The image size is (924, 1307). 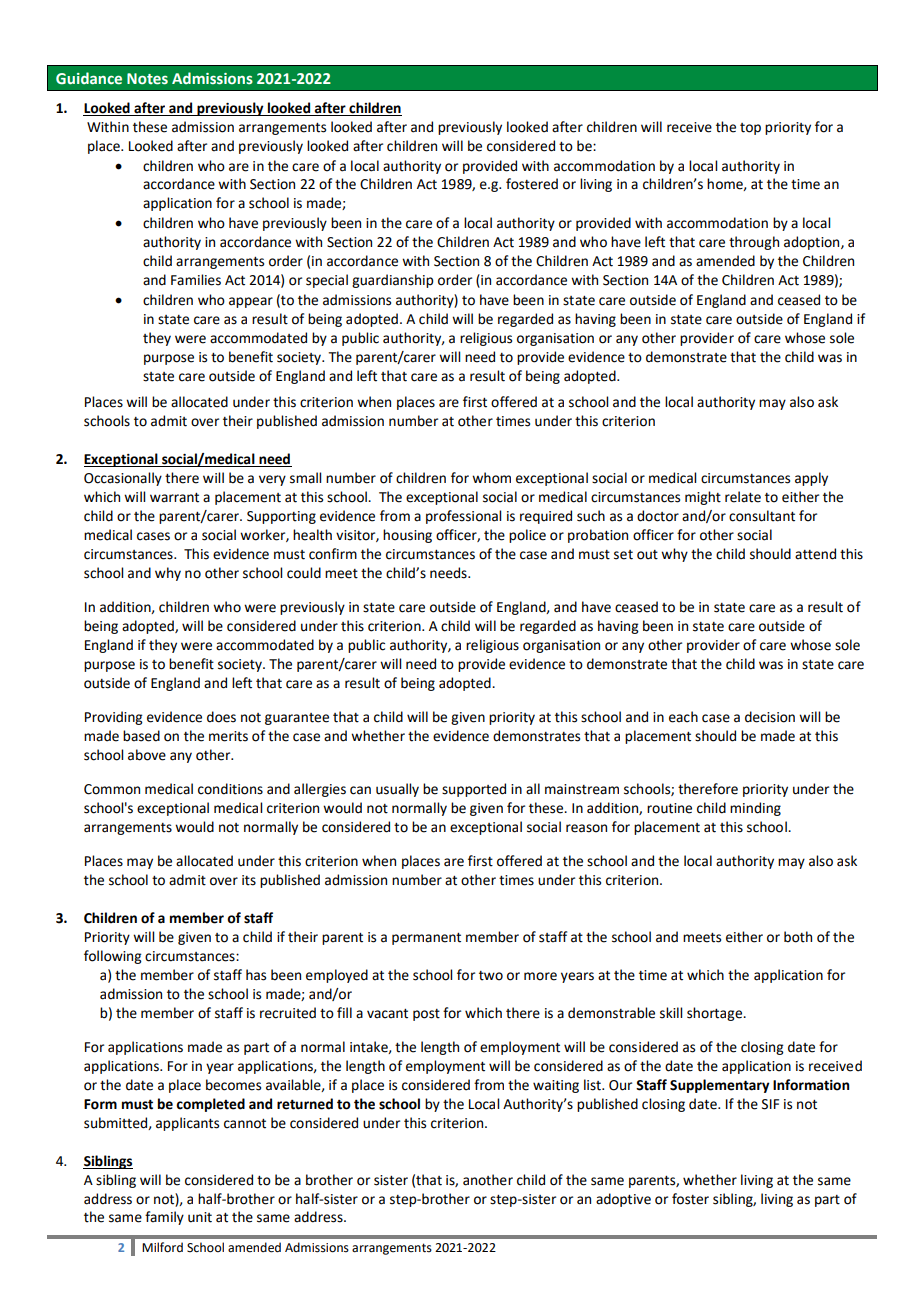 What do you see at coordinates (463, 517) in the screenshot?
I see `professional` at bounding box center [463, 517].
